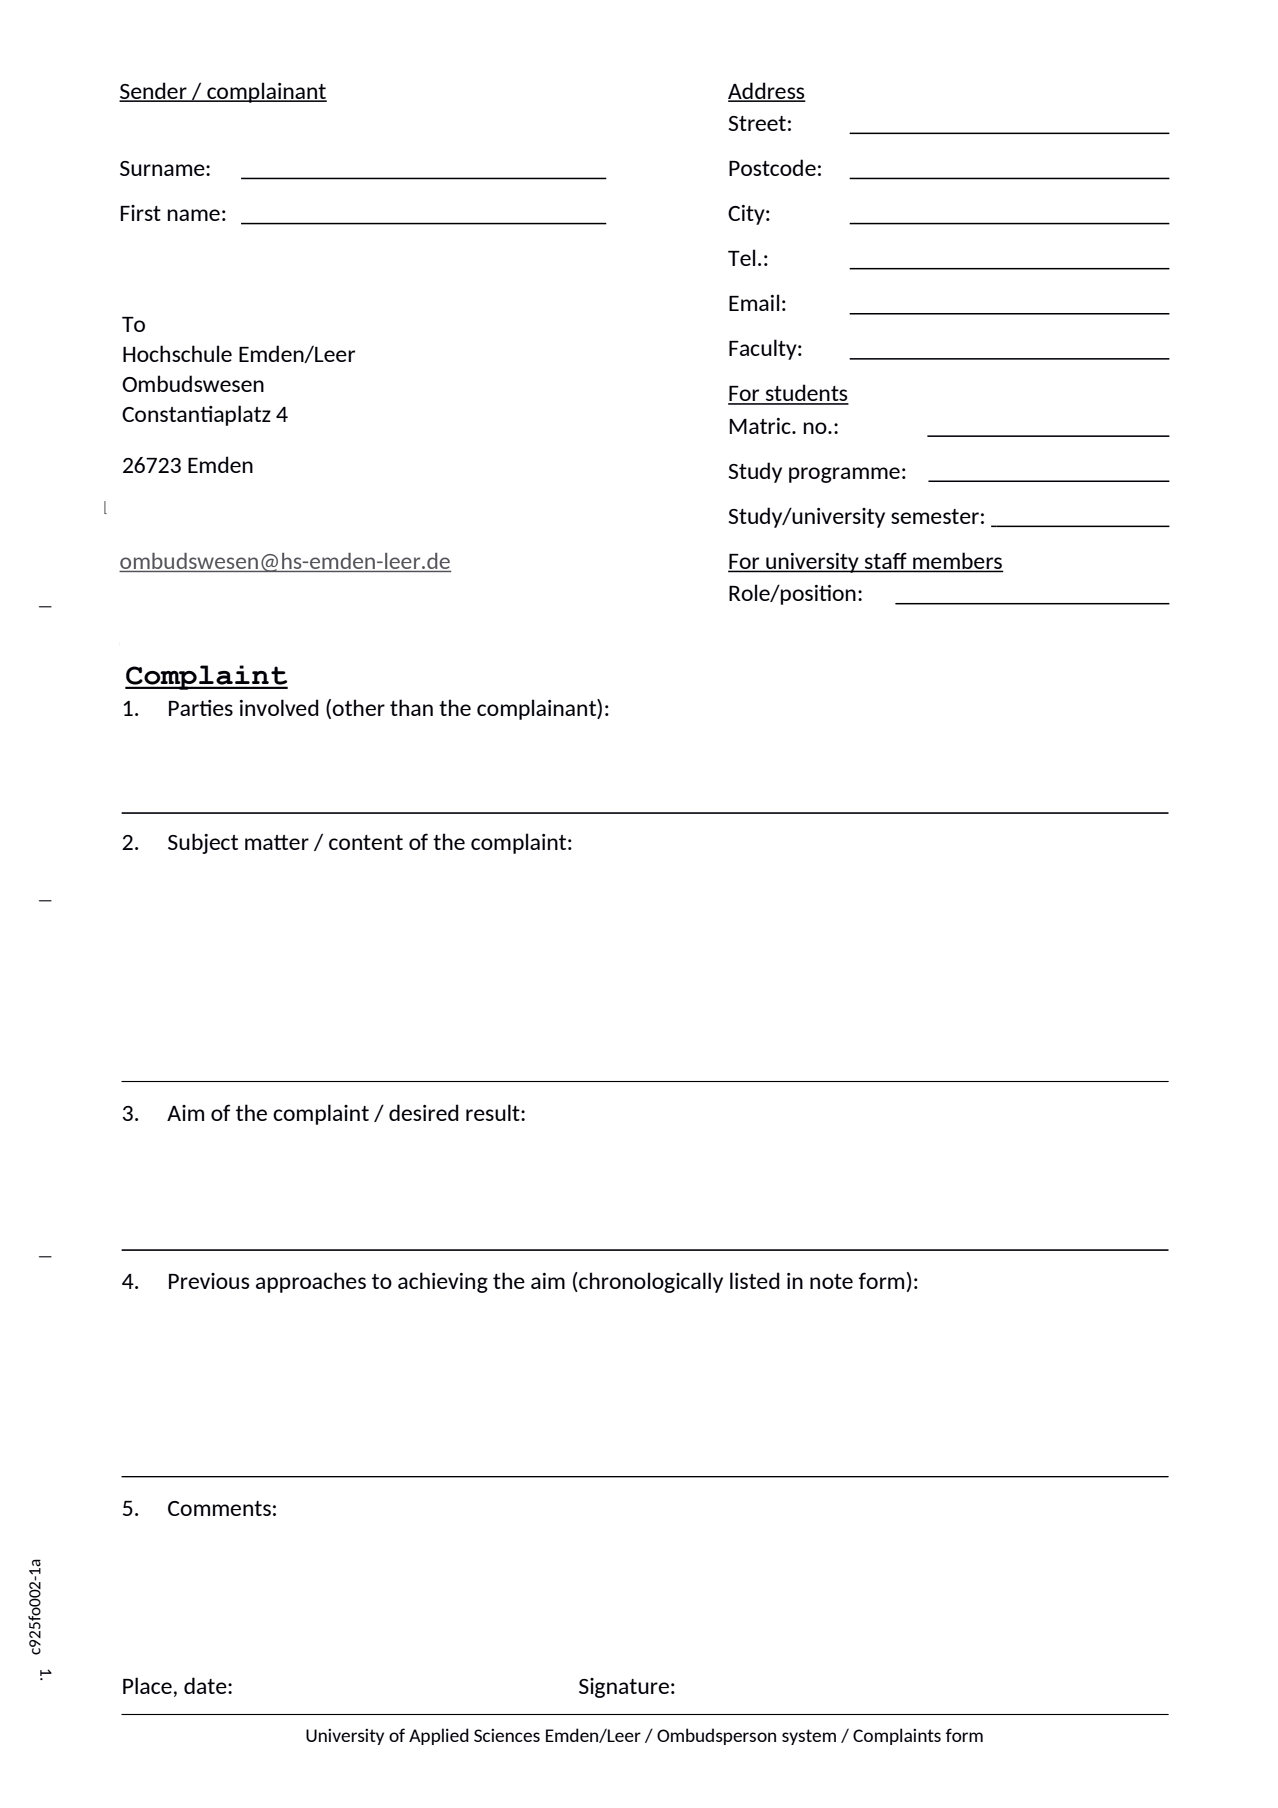  I want to click on Parties, so click(201, 708).
